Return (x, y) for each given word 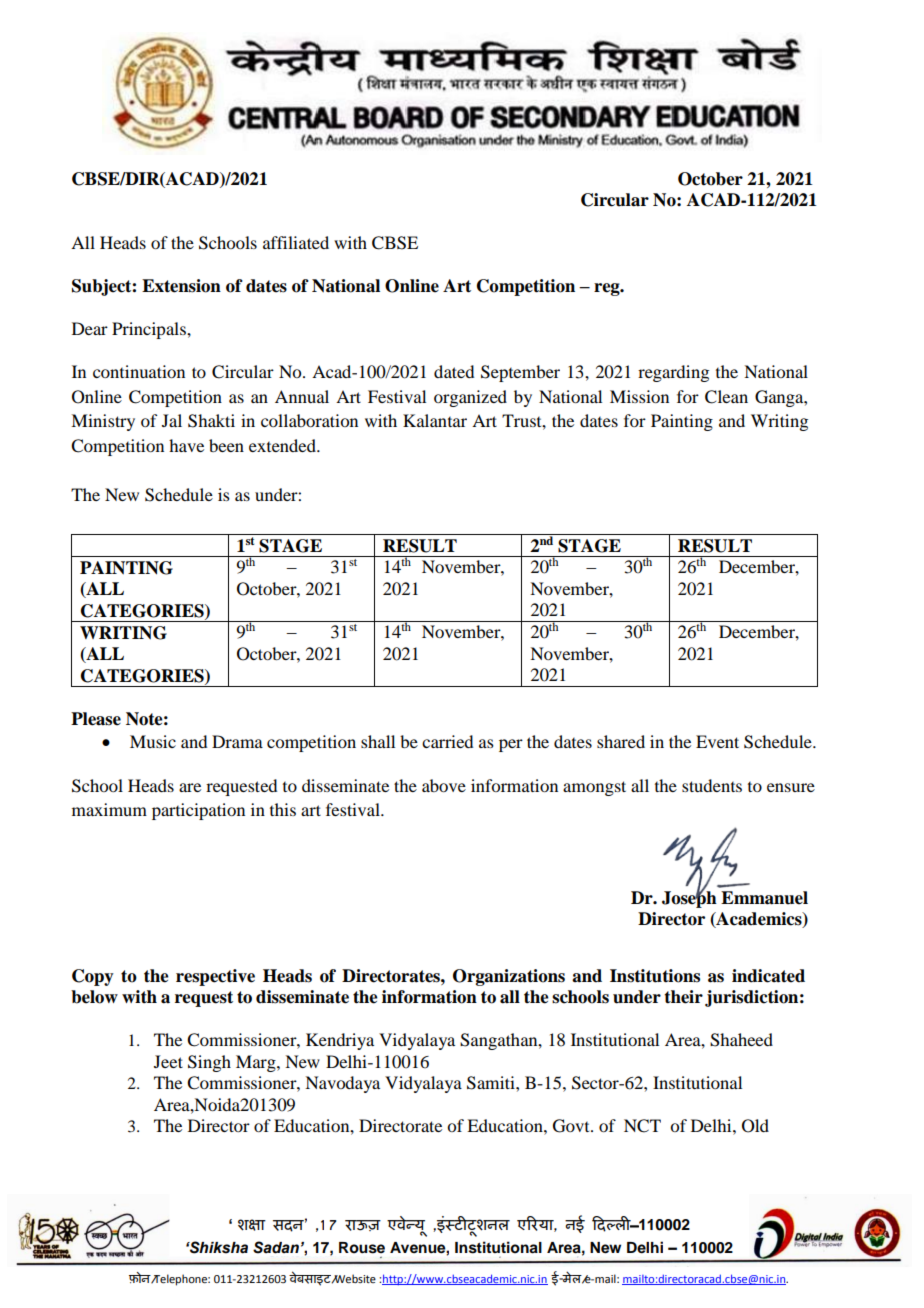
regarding (673, 373)
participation (198, 811)
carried (447, 741)
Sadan (276, 1247)
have (186, 445)
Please (96, 719)
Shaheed (741, 1040)
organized (470, 398)
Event (717, 741)
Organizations (509, 977)
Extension (181, 286)
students (712, 785)
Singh (209, 1063)
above (444, 785)
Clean (726, 397)
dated (454, 371)
